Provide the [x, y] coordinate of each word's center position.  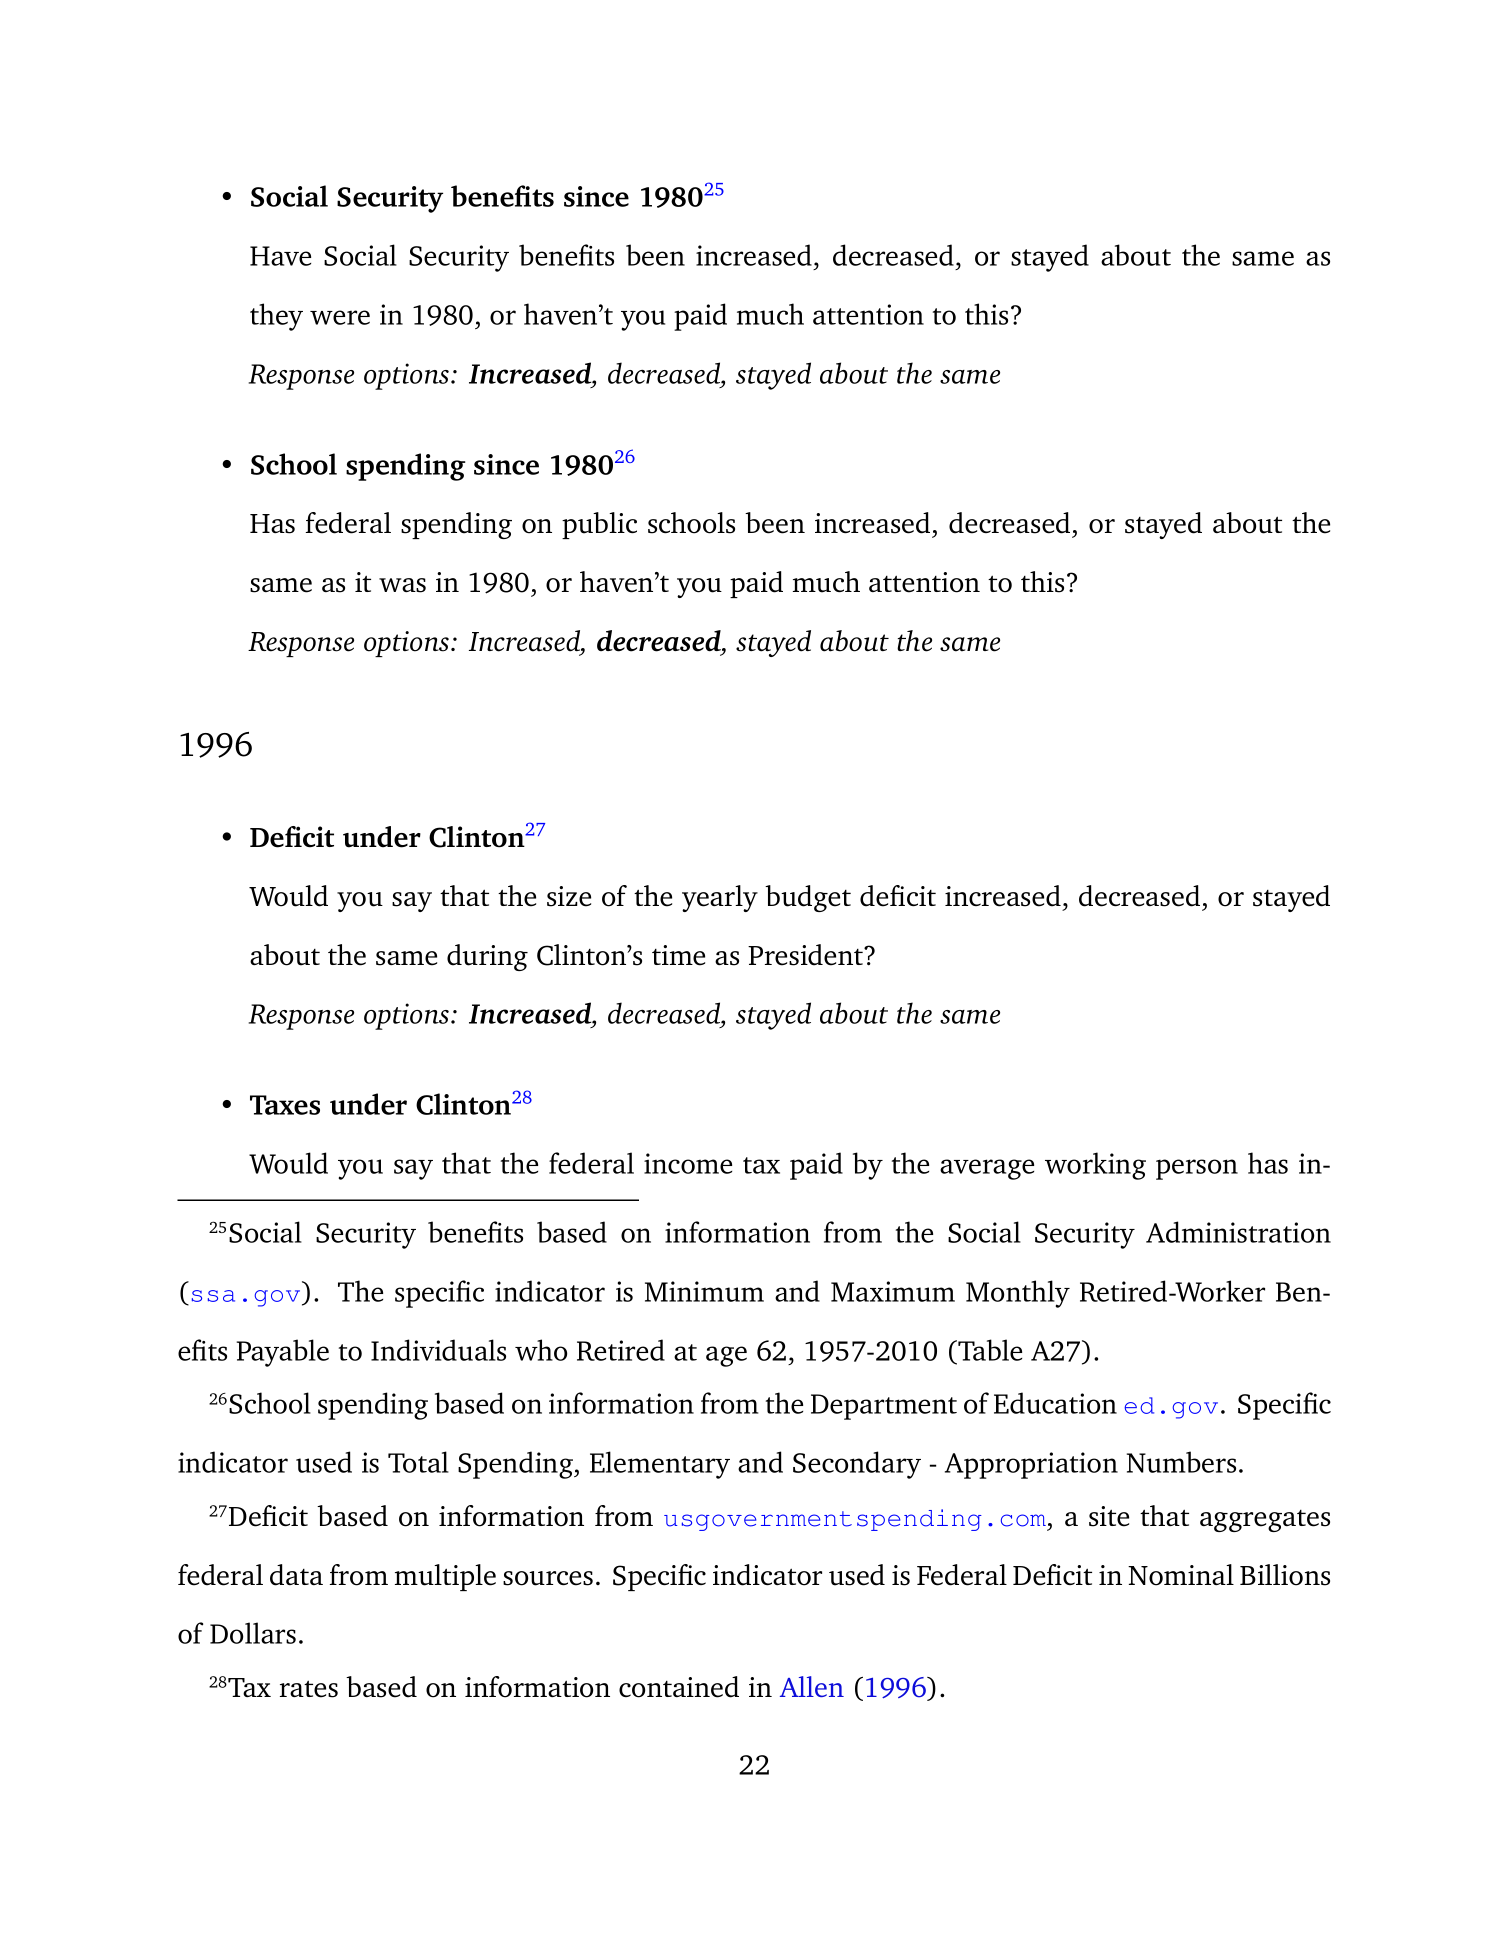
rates [309, 1689]
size [569, 896]
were [340, 317]
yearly [720, 898]
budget [808, 898]
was [402, 585]
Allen [812, 1686]
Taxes [285, 1105]
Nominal [1181, 1575]
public [599, 525]
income [688, 1163]
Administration [1238, 1232]
